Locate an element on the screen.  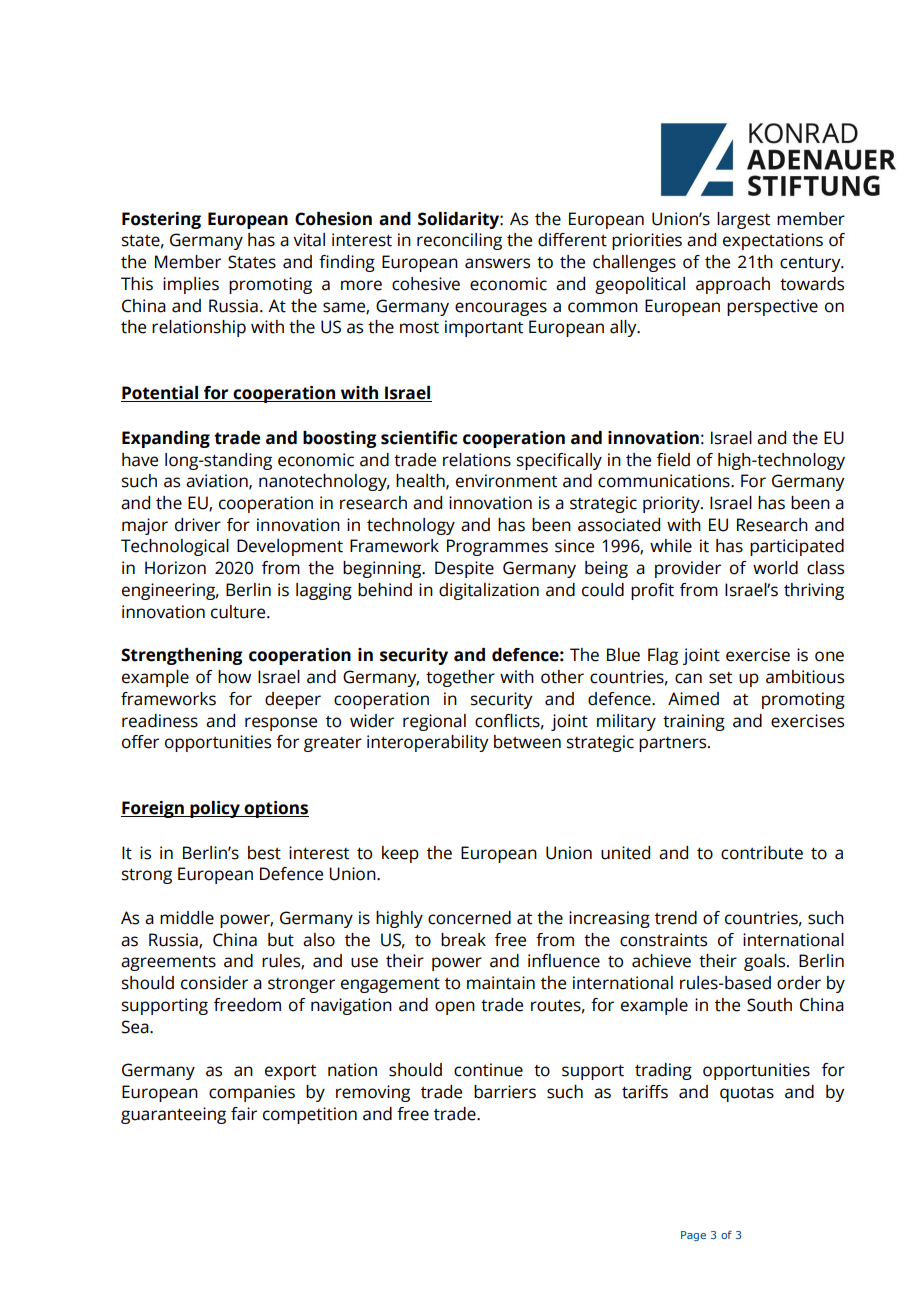
priority is located at coordinates (672, 504).
